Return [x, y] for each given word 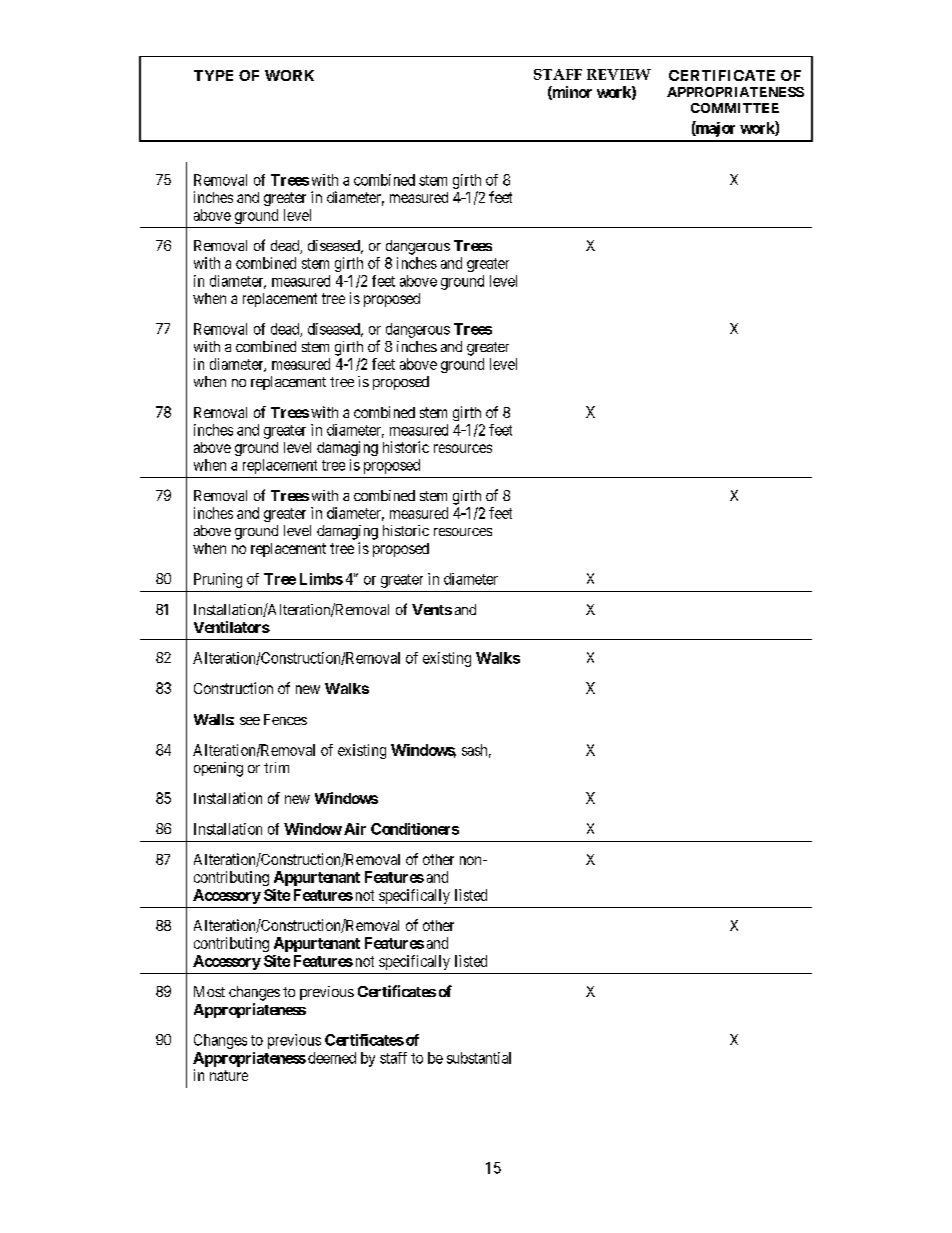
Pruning [218, 580]
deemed [332, 1058]
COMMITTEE [735, 108]
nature [229, 1075]
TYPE [213, 75]
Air [355, 829]
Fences [285, 719]
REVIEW [619, 74]
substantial [479, 1058]
